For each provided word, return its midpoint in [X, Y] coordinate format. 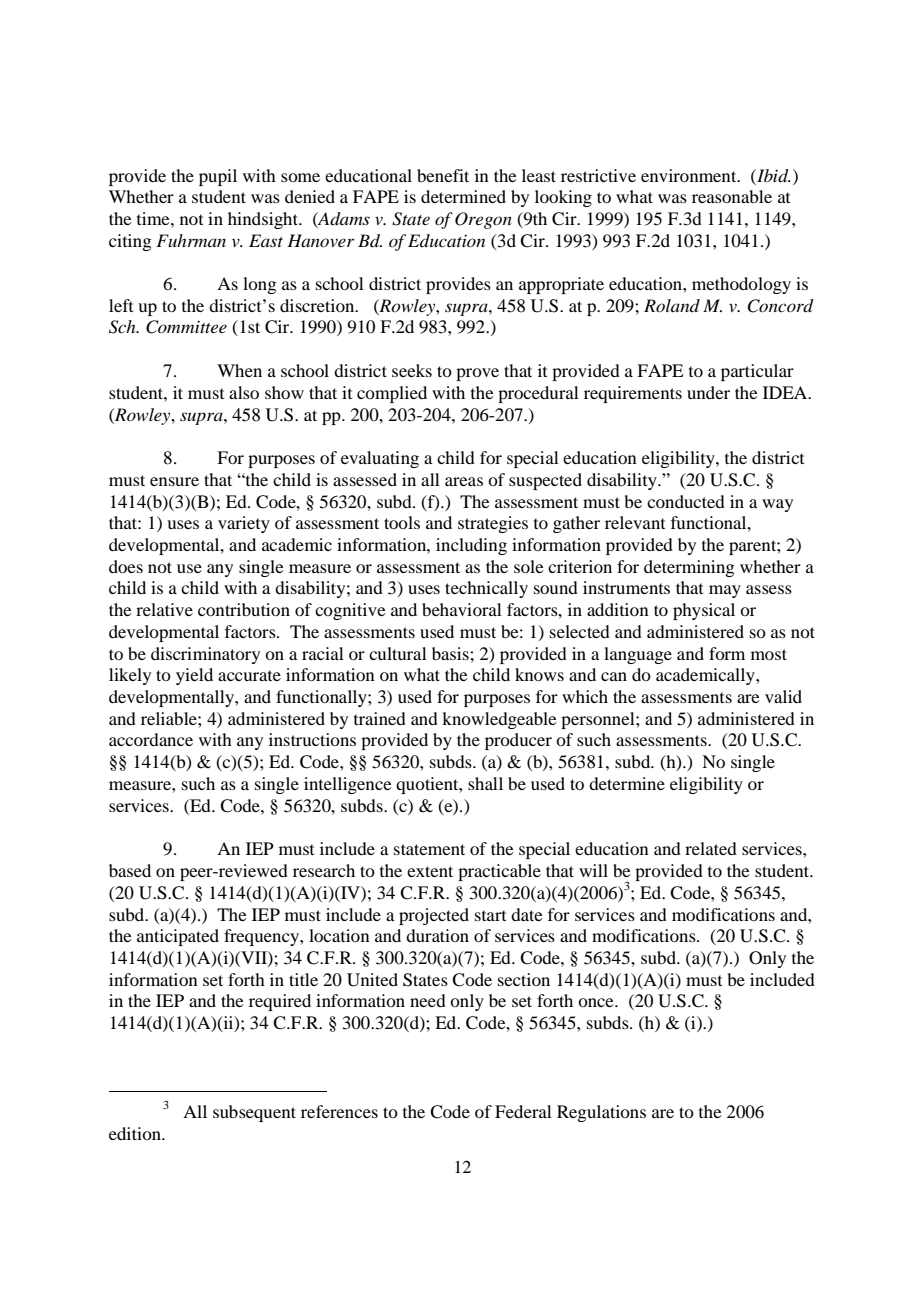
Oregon [483, 220]
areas [464, 481]
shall [485, 783]
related [711, 848]
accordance [151, 739]
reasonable [732, 196]
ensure [174, 481]
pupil [218, 177]
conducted [686, 501]
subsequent [254, 1113]
